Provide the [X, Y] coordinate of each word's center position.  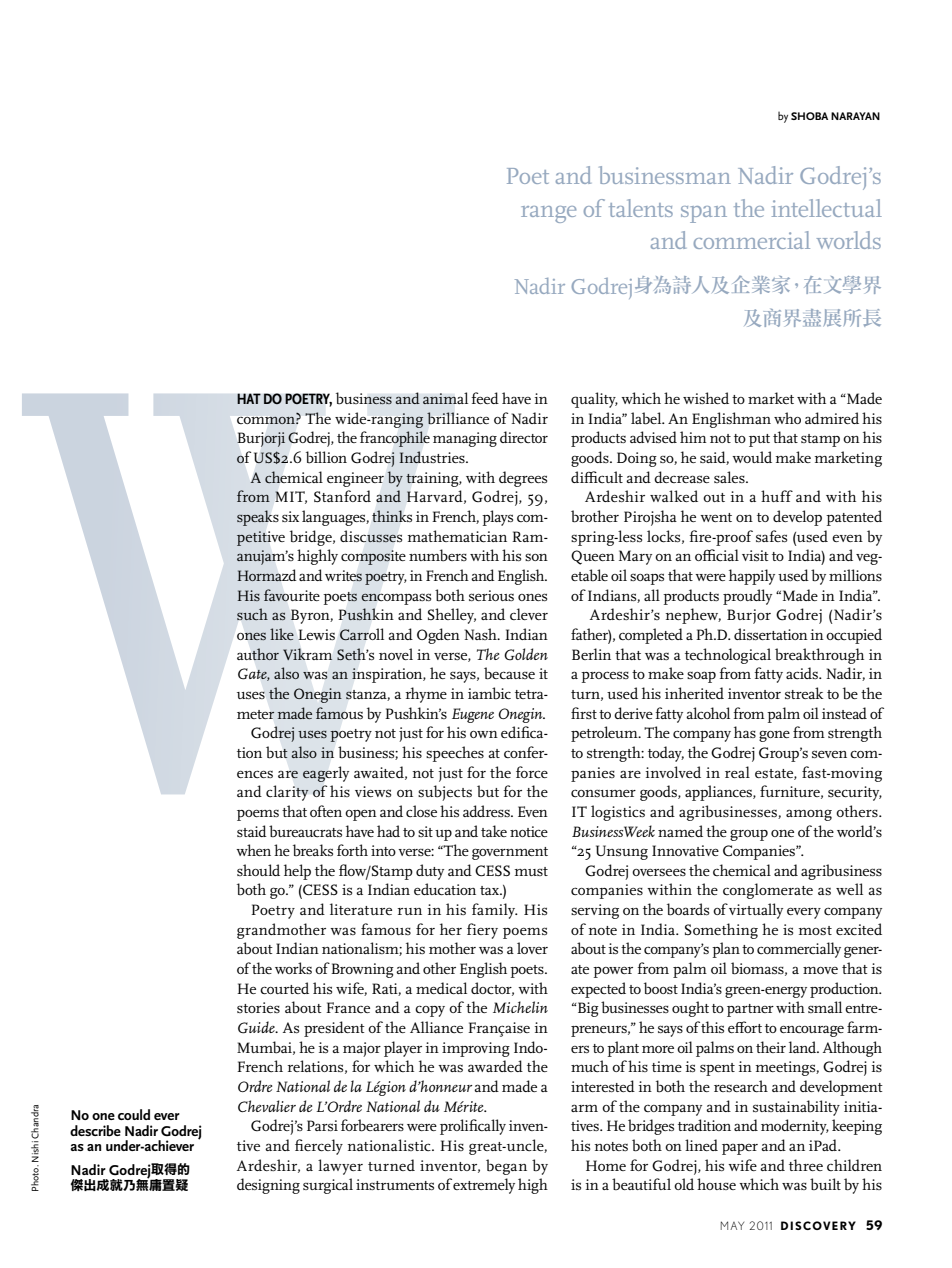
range [548, 214]
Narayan [855, 116]
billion [326, 457]
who [787, 418]
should [258, 870]
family [495, 911]
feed [485, 398]
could [134, 1114]
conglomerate [768, 891]
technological [728, 656]
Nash [482, 634]
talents [641, 208]
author [258, 654]
